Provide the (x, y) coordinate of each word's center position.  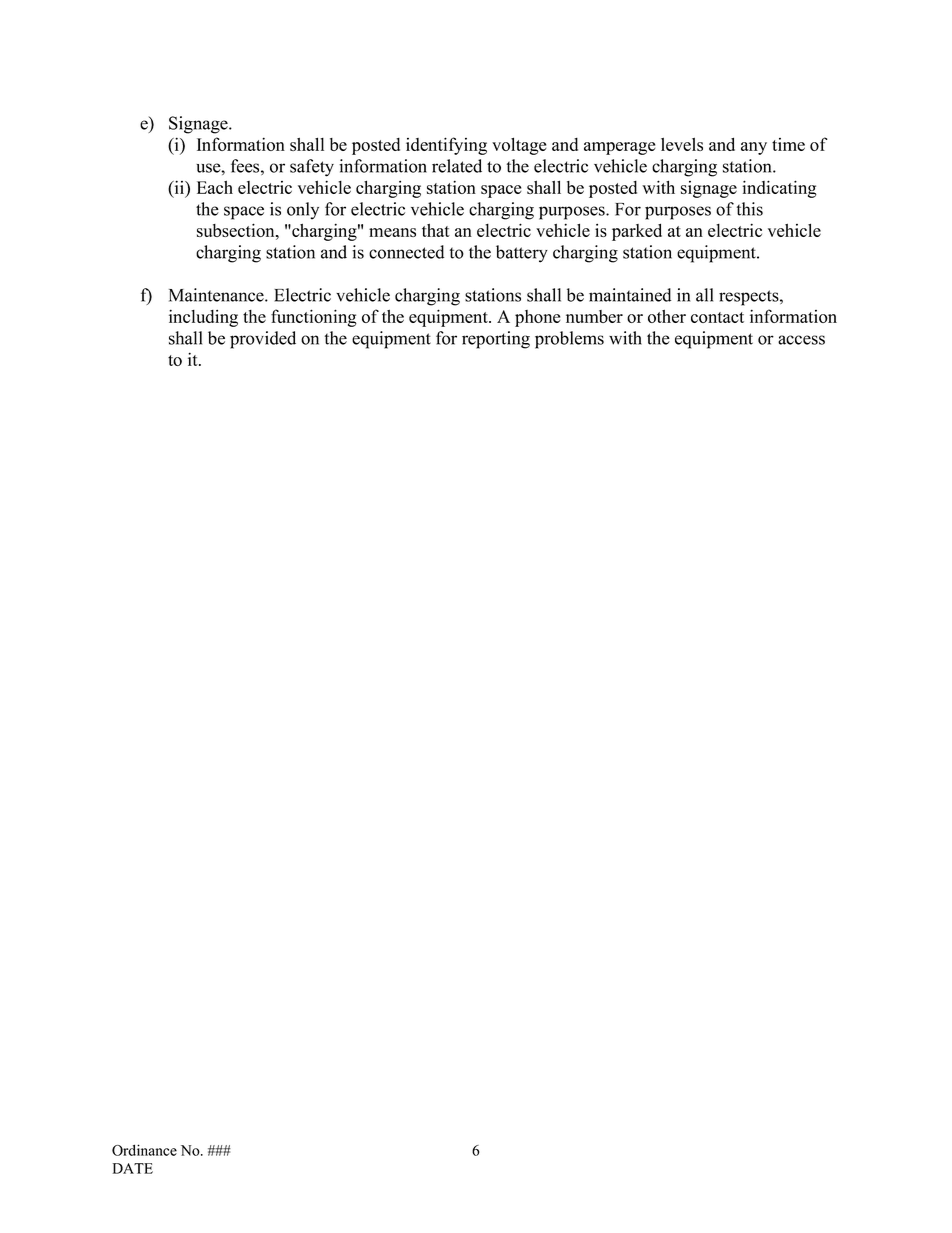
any (754, 148)
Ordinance (144, 1150)
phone (537, 318)
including (203, 318)
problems (569, 340)
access (801, 340)
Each (215, 187)
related (457, 166)
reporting (496, 340)
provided (263, 340)
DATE (133, 1168)
